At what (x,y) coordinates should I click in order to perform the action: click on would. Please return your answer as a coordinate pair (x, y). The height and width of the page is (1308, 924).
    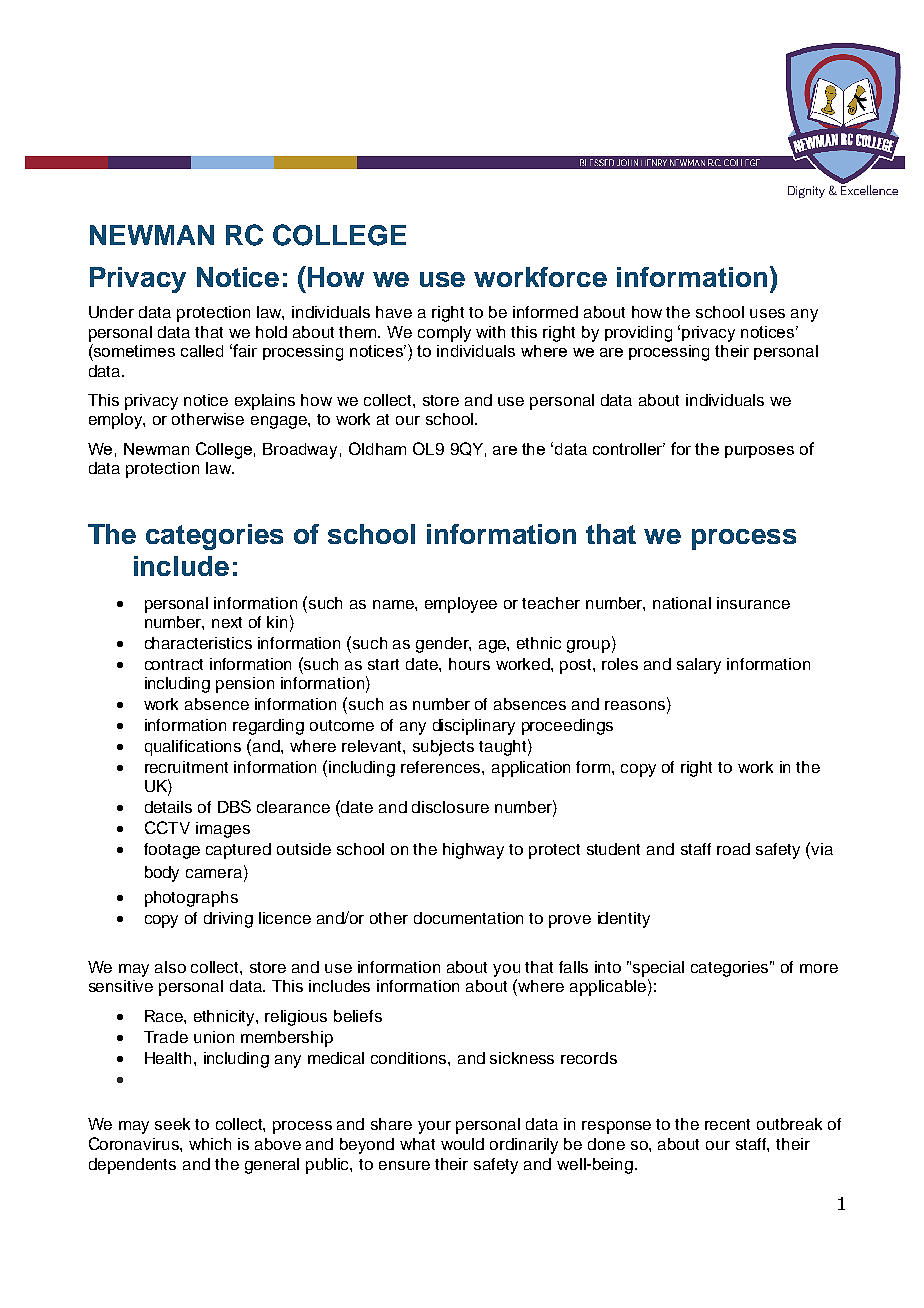
    Looking at the image, I should click on (462, 1144).
